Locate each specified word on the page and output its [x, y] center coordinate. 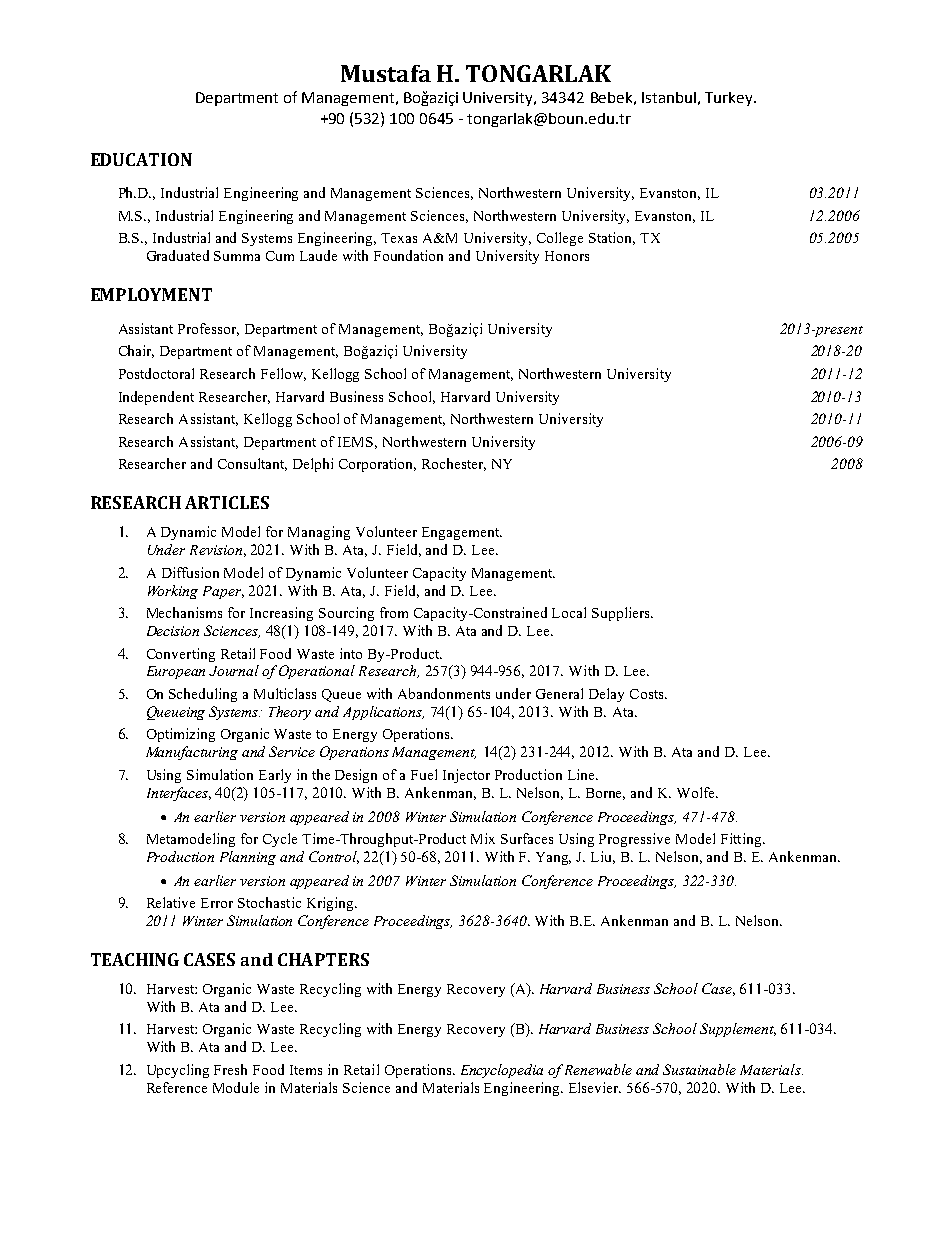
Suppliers [622, 614]
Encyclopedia [502, 1071]
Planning [248, 858]
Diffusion [190, 572]
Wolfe [697, 792]
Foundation [408, 255]
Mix [483, 838]
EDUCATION [141, 159]
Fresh [230, 1069]
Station [612, 238]
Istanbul [669, 97]
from [394, 612]
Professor [208, 329]
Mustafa [386, 73]
